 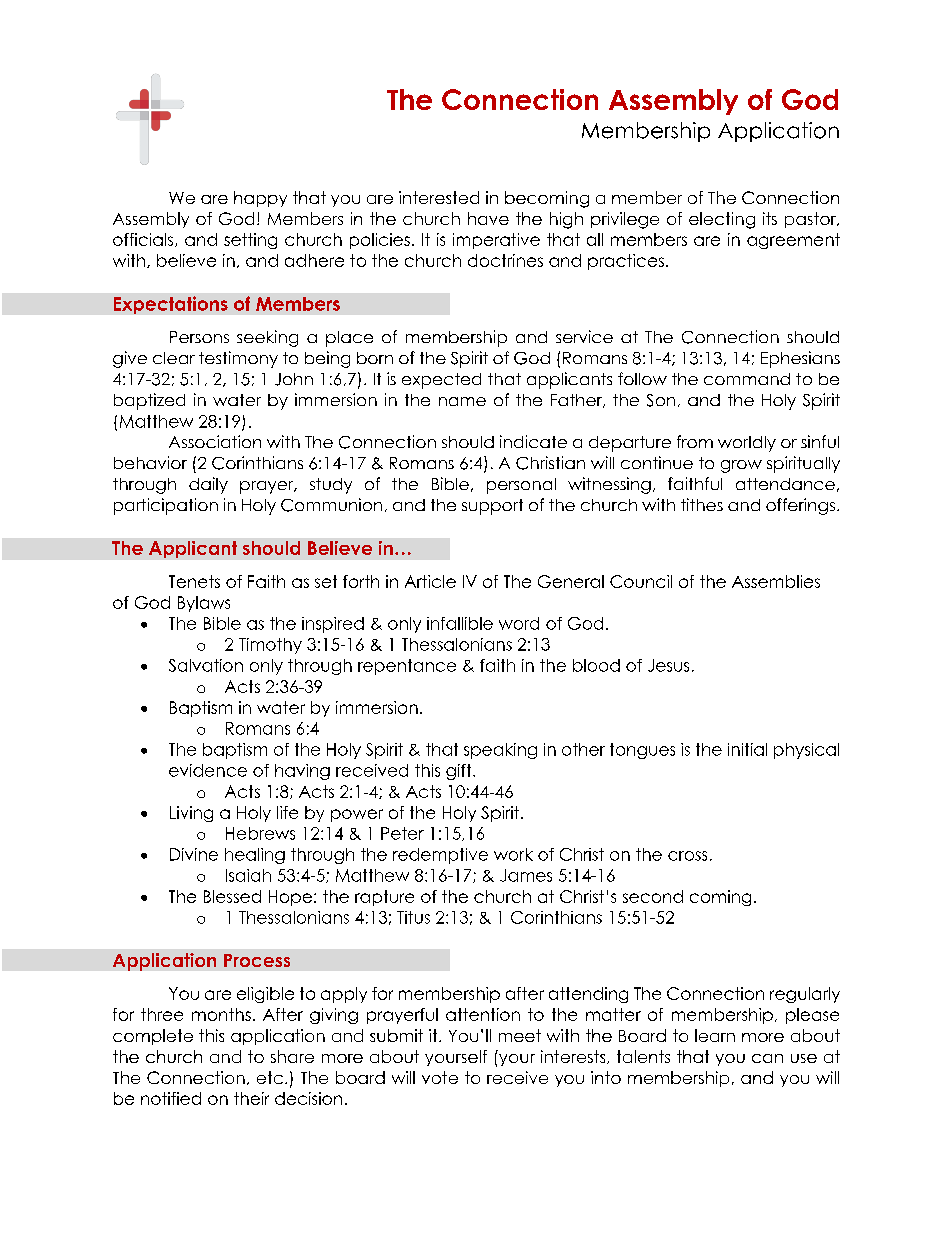 I want to click on have, so click(x=488, y=218).
